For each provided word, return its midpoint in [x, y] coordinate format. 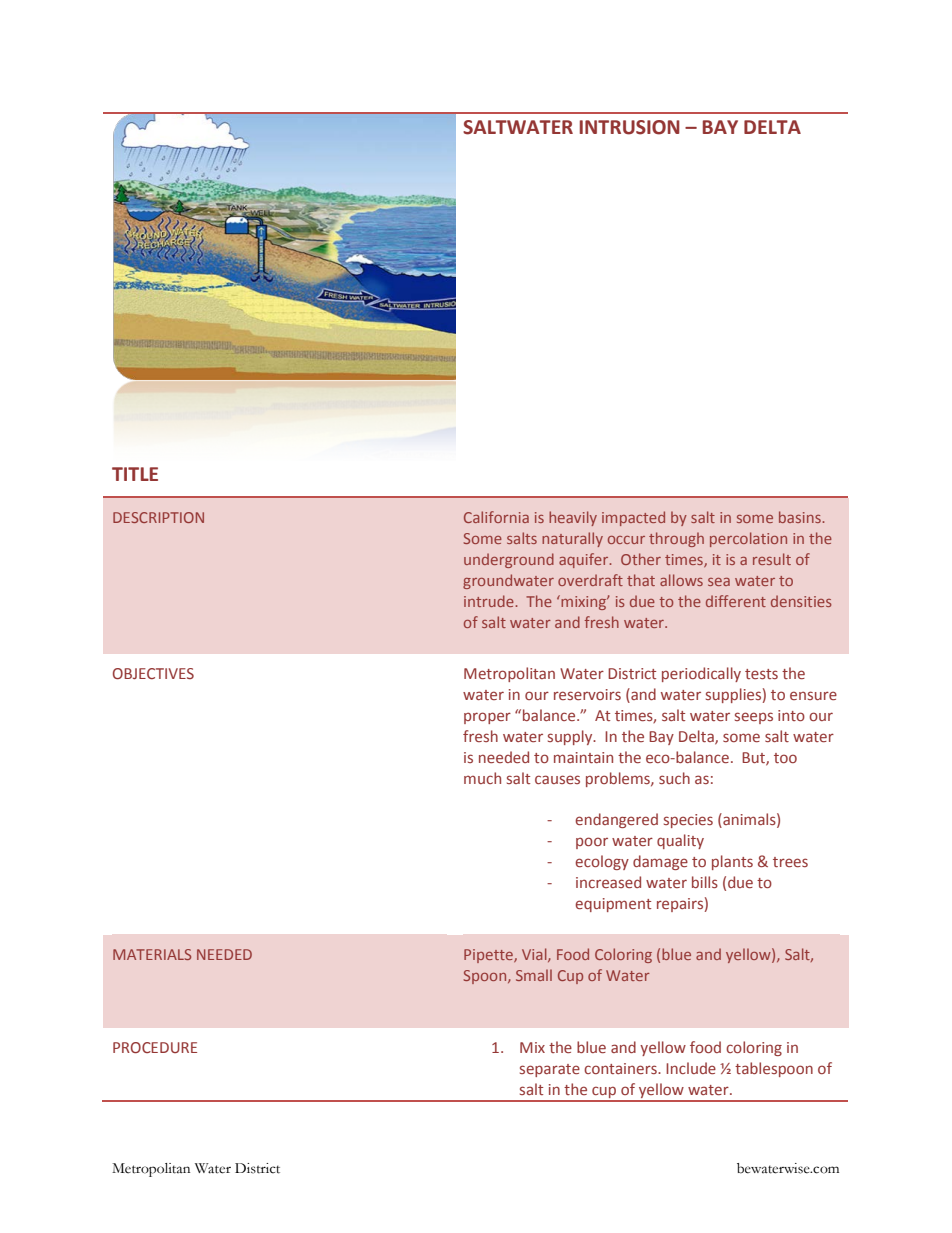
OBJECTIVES [153, 673]
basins [801, 517]
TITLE [135, 474]
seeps [754, 718]
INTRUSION [630, 127]
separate [550, 1070]
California [496, 517]
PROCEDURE [155, 1047]
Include [691, 1068]
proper [487, 718]
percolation [748, 539]
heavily [573, 518]
